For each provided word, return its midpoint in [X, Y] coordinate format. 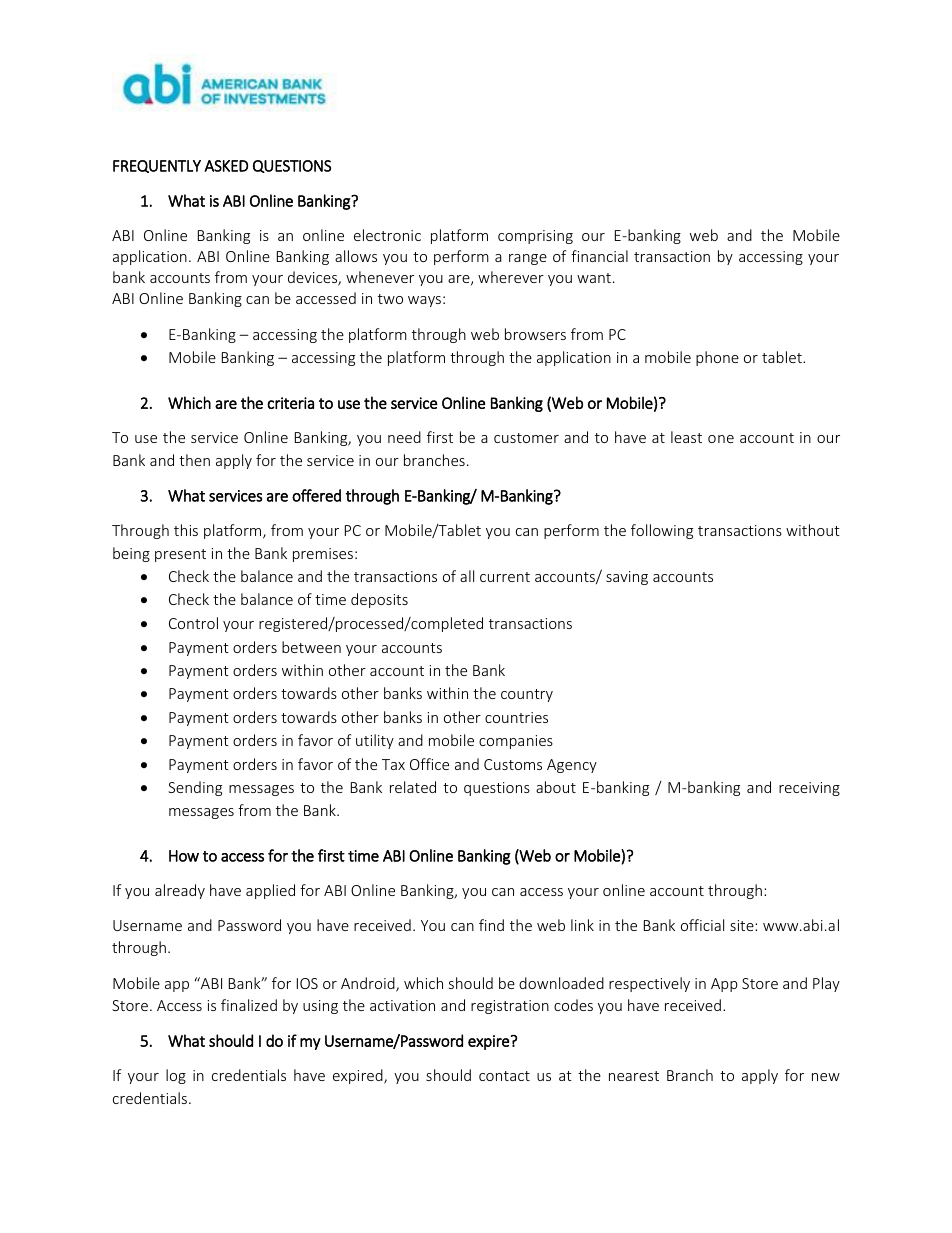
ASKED [226, 166]
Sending [195, 788]
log [176, 1076]
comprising [535, 237]
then [194, 460]
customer [526, 438]
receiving [809, 789]
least [686, 437]
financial [599, 256]
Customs [513, 764]
